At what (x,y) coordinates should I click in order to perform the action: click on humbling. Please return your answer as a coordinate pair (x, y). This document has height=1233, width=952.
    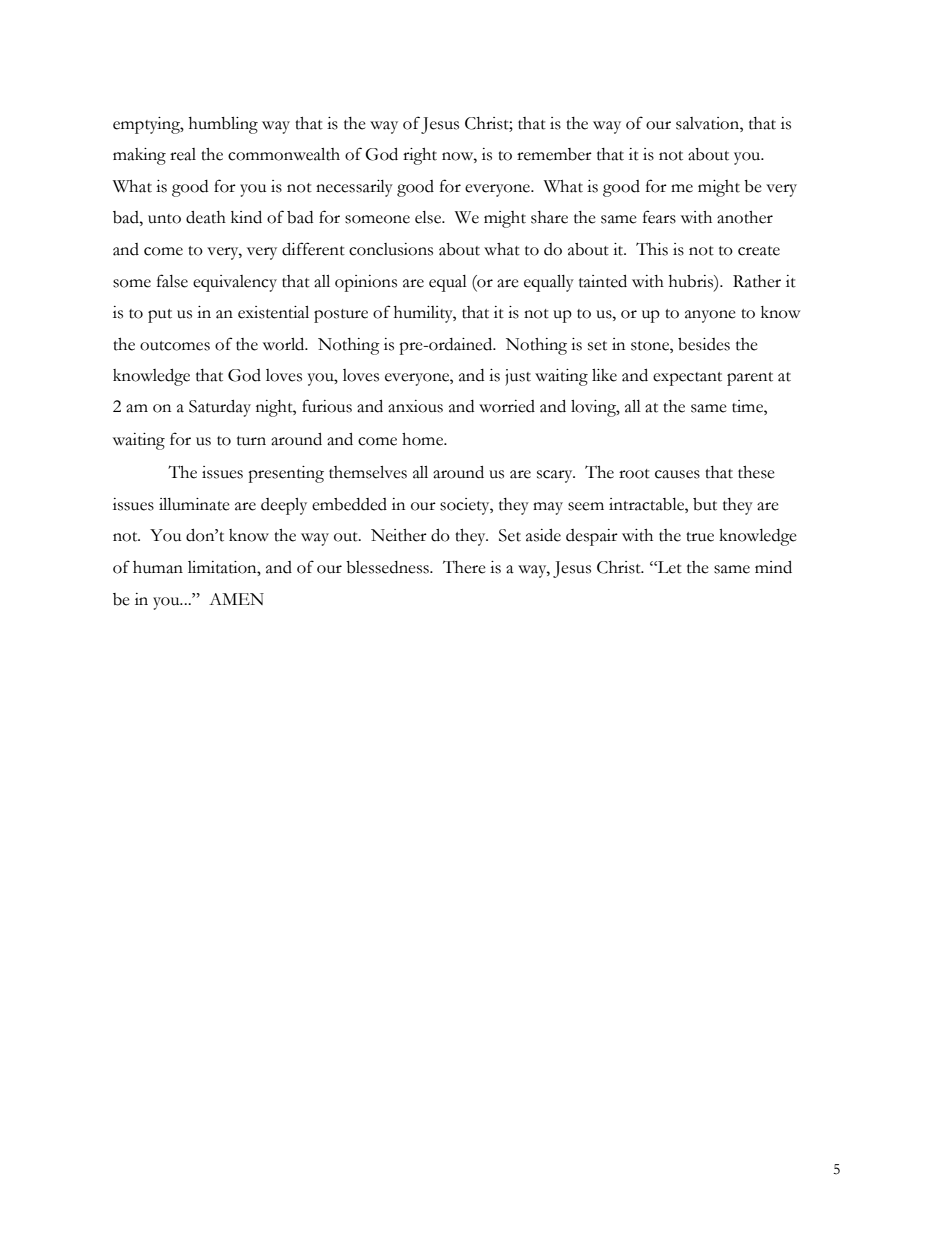
    Looking at the image, I should click on (223, 125).
